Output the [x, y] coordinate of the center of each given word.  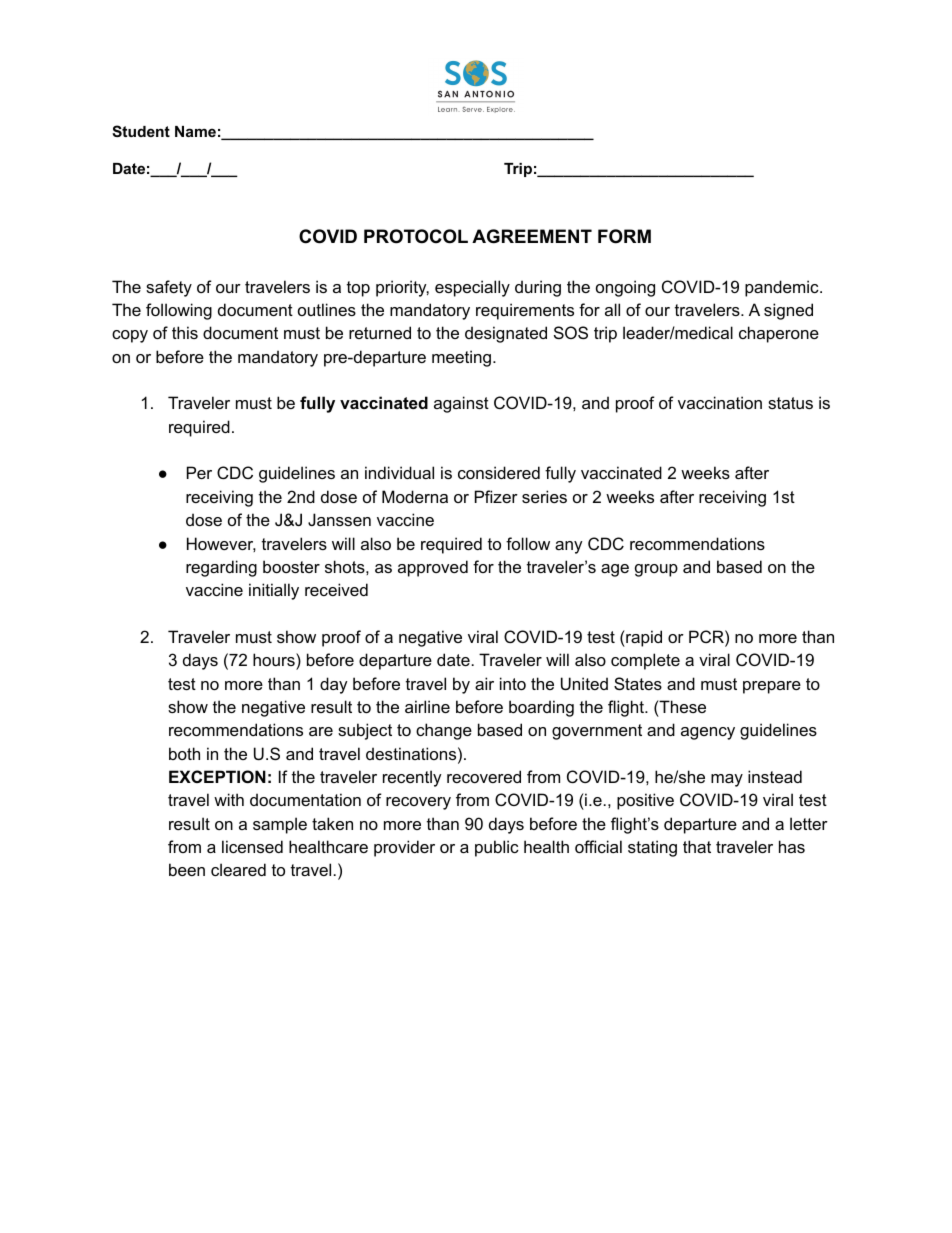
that [697, 846]
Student [141, 131]
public [497, 848]
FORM [624, 236]
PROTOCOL [416, 236]
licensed [252, 846]
